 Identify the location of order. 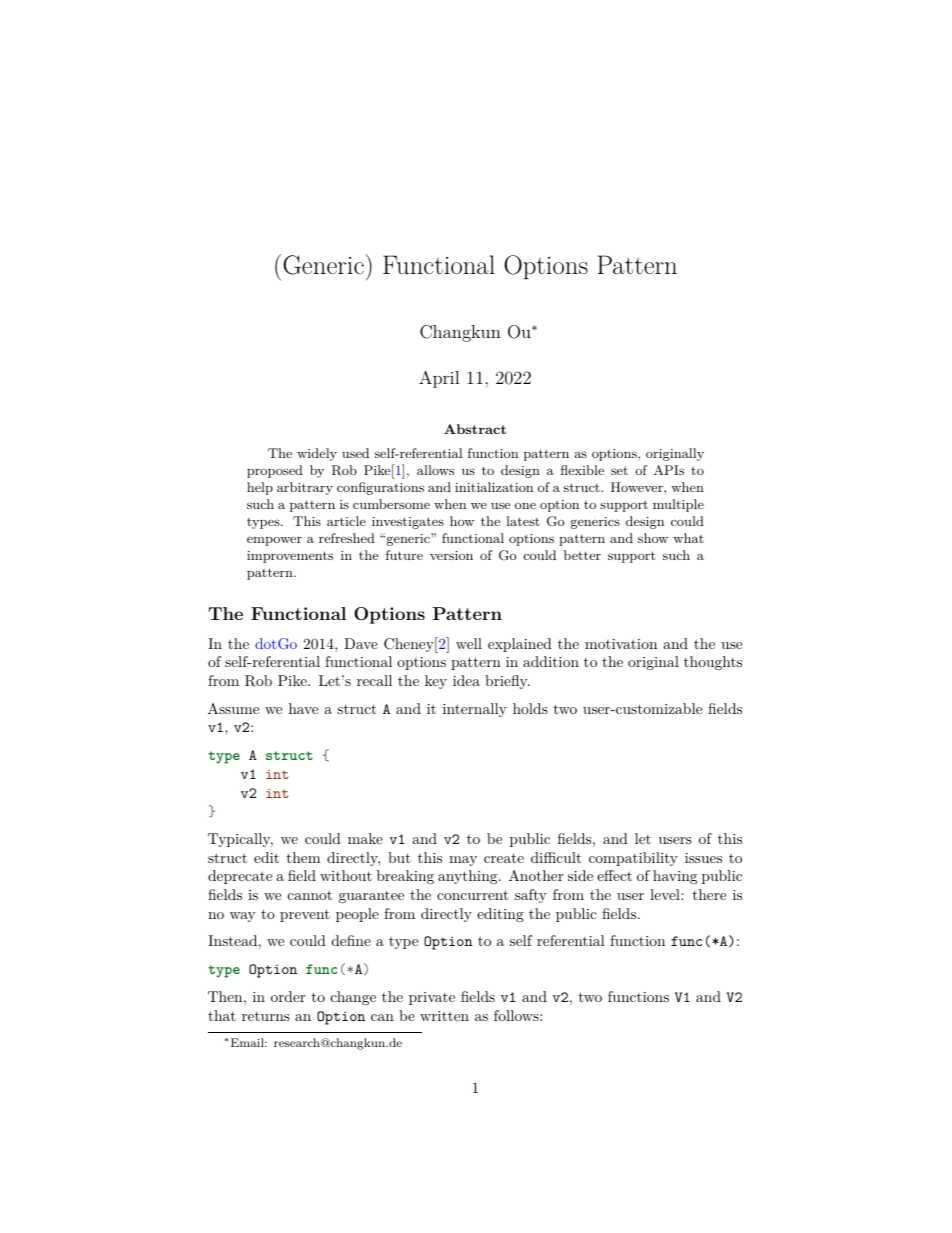
(288, 996).
